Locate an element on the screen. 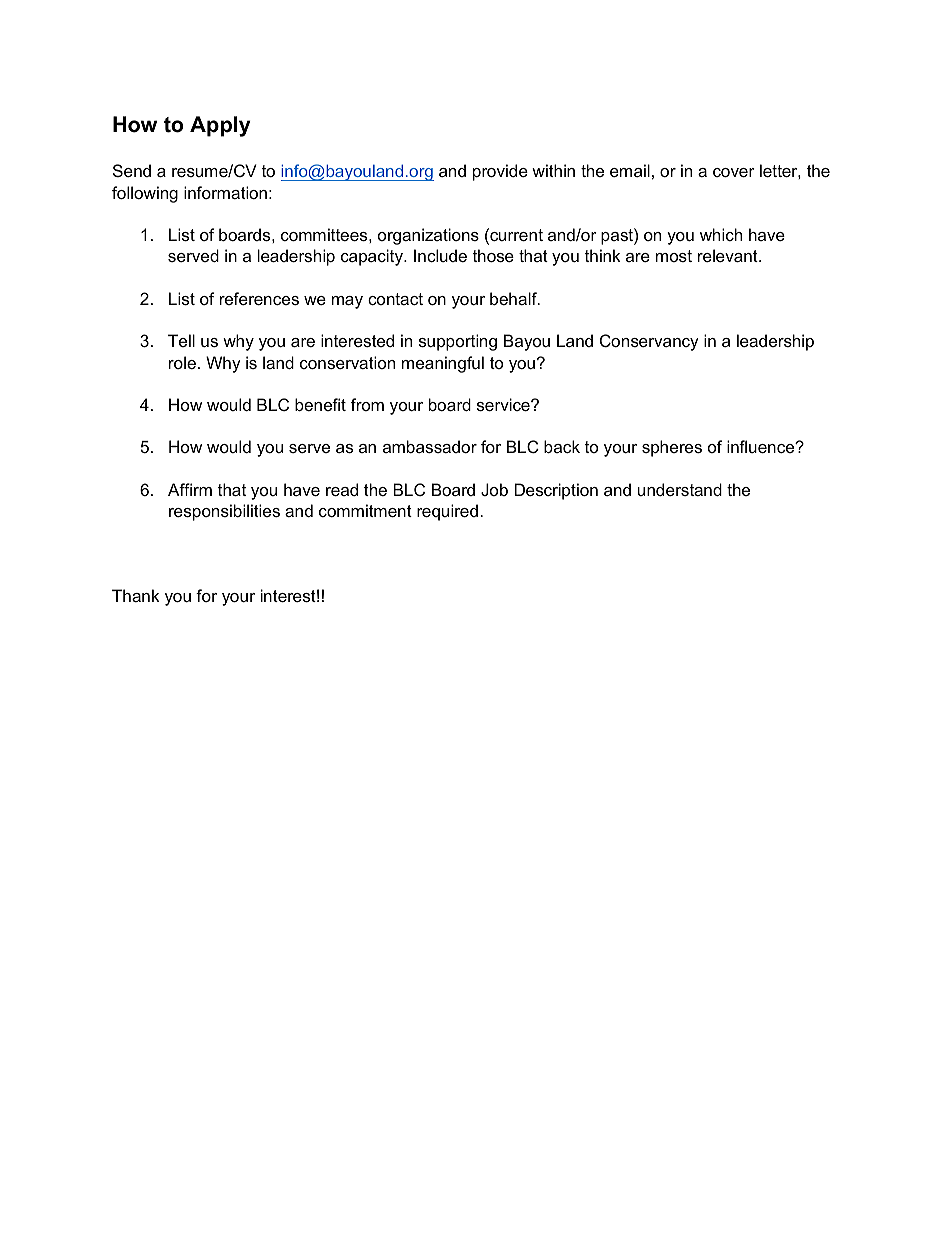  Conservancy is located at coordinates (649, 342).
